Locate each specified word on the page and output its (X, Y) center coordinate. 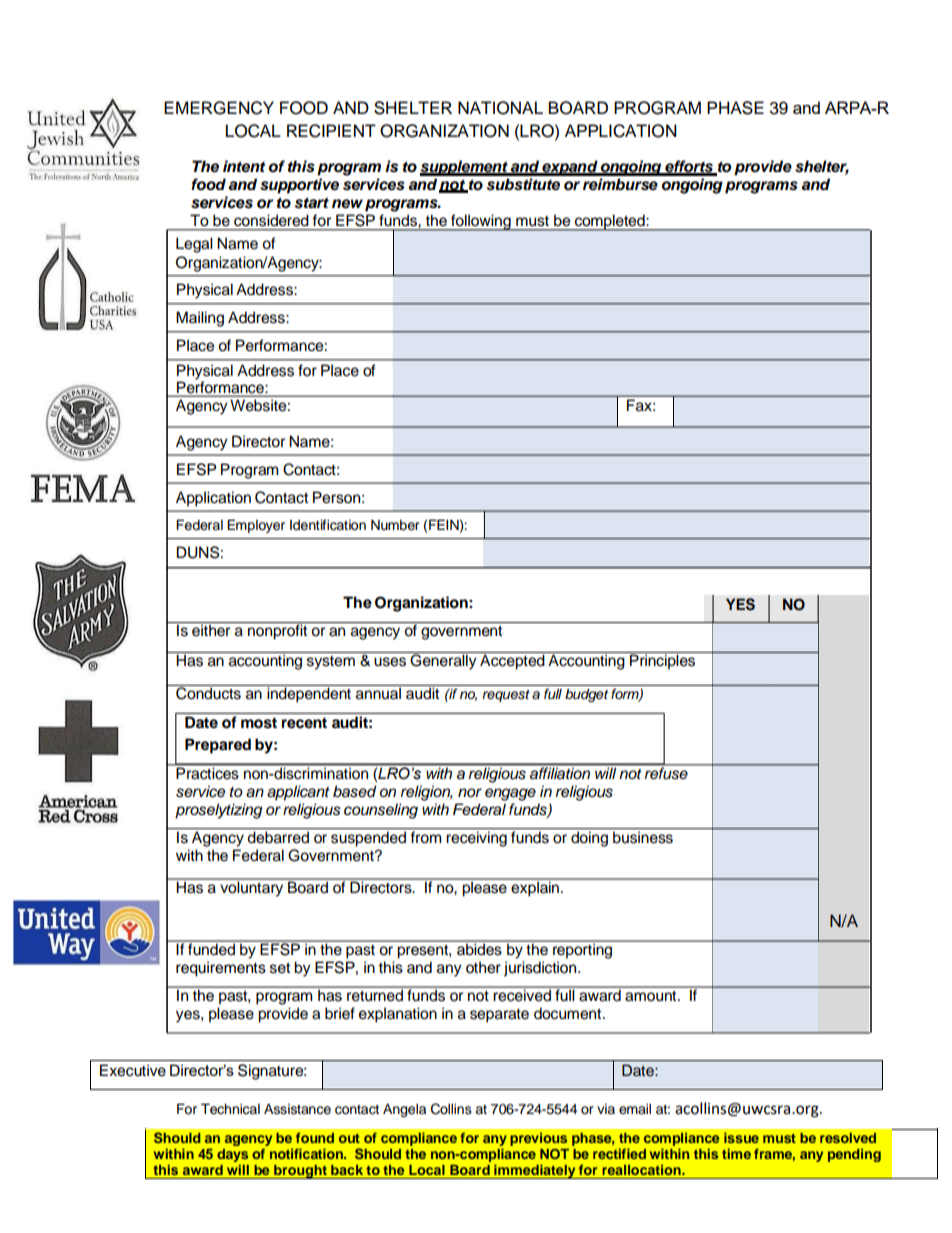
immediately (535, 1171)
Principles (662, 661)
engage (510, 794)
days (232, 1157)
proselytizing (218, 811)
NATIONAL (500, 108)
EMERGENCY (219, 108)
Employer (256, 526)
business (643, 837)
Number (395, 525)
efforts (689, 167)
